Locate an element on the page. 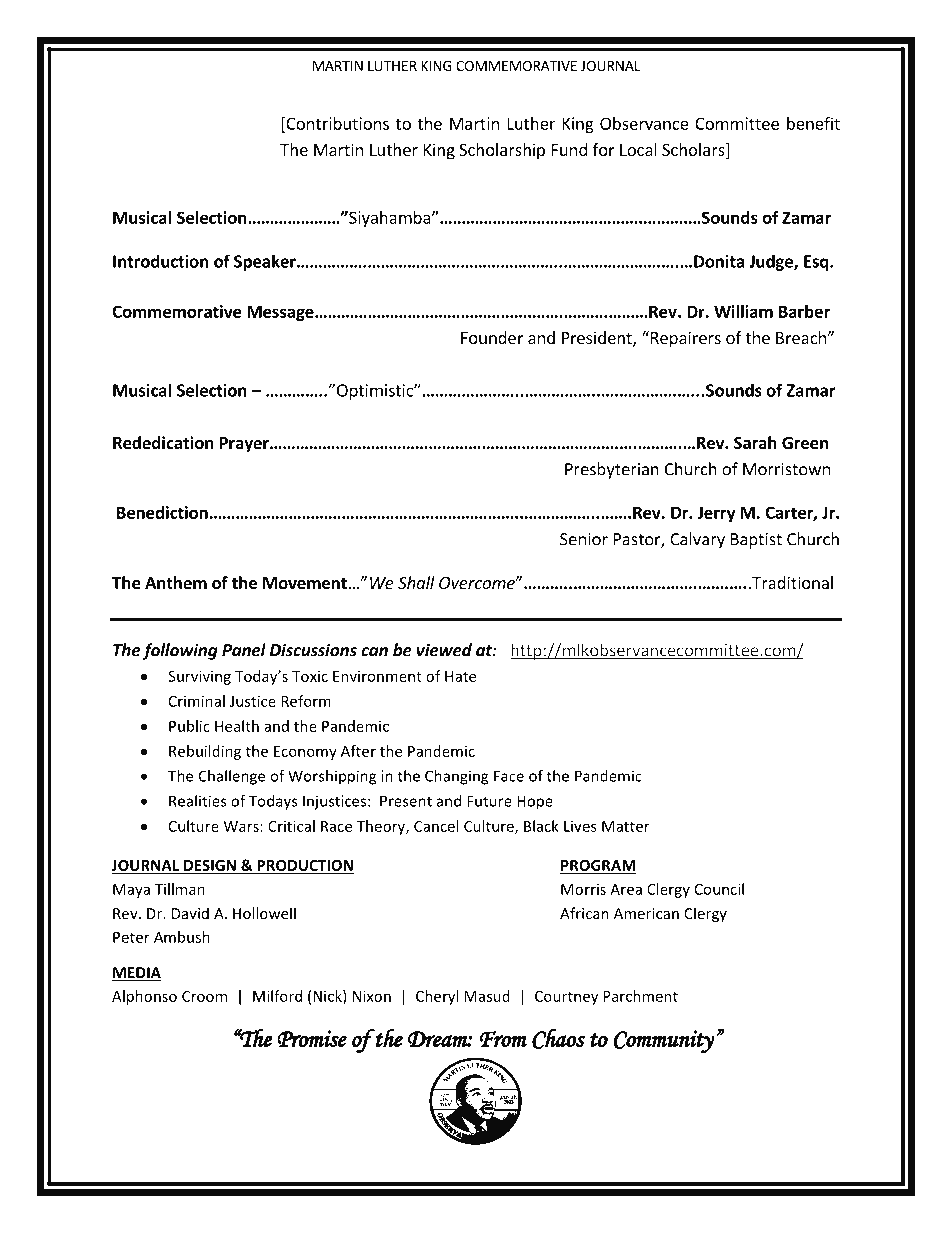 This page has width=952, height=1233. Presbyterian is located at coordinates (612, 470).
